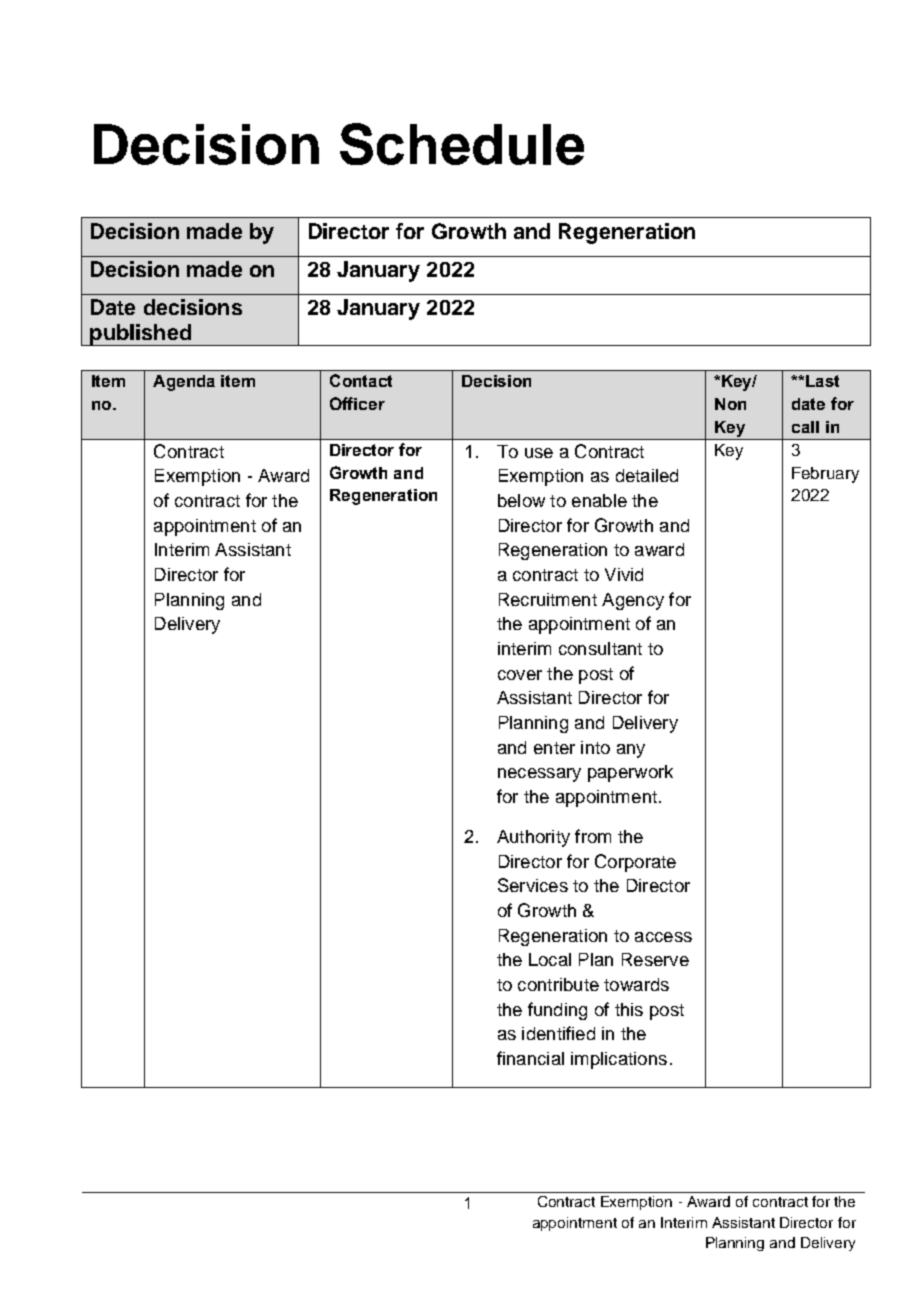 The image size is (924, 1308). Describe the element at coordinates (558, 1033) in the screenshot. I see `identified` at that location.
